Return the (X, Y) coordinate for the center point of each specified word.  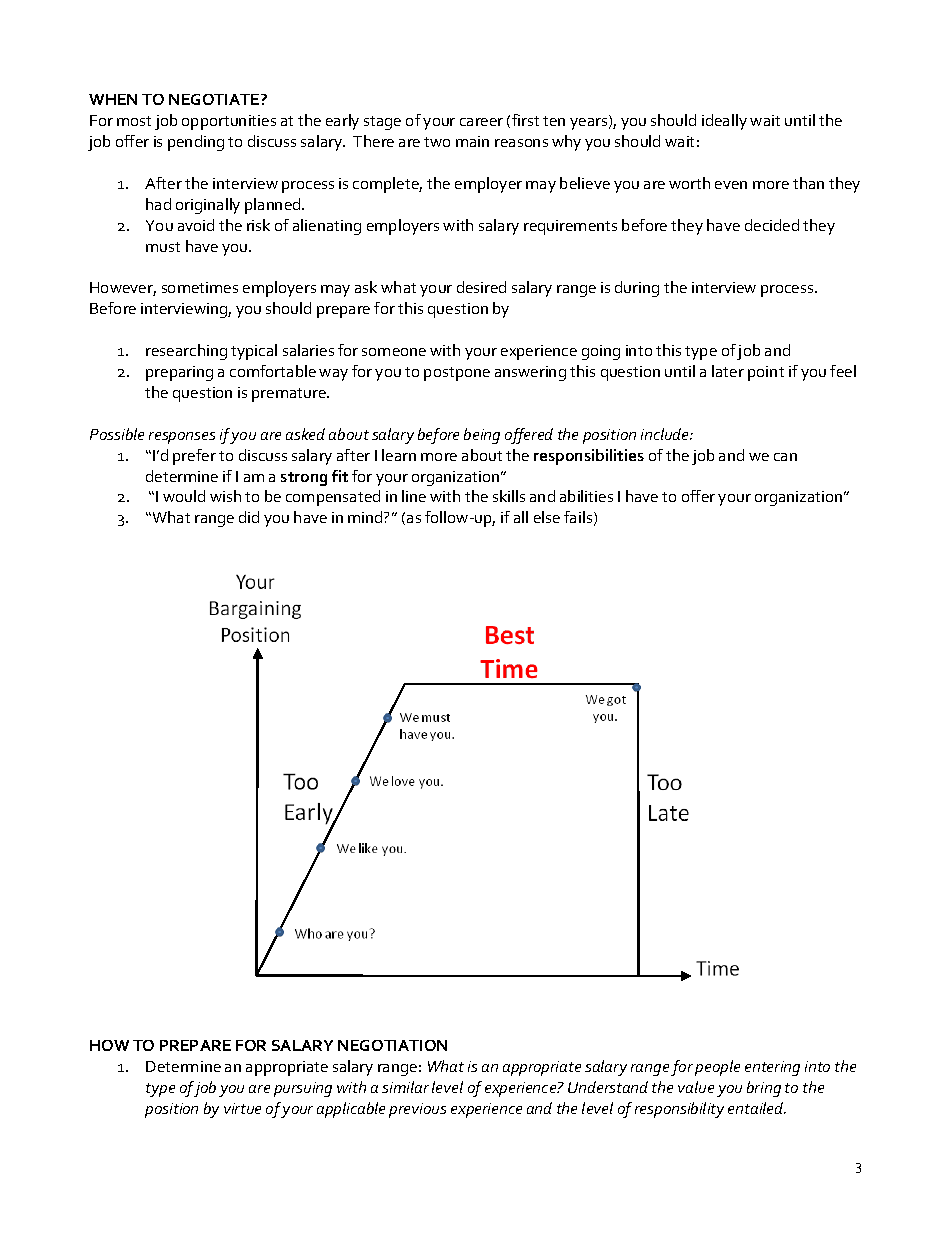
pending (196, 143)
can (785, 457)
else (547, 517)
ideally (724, 122)
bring (764, 1089)
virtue (242, 1108)
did (249, 517)
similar (405, 1087)
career (481, 122)
